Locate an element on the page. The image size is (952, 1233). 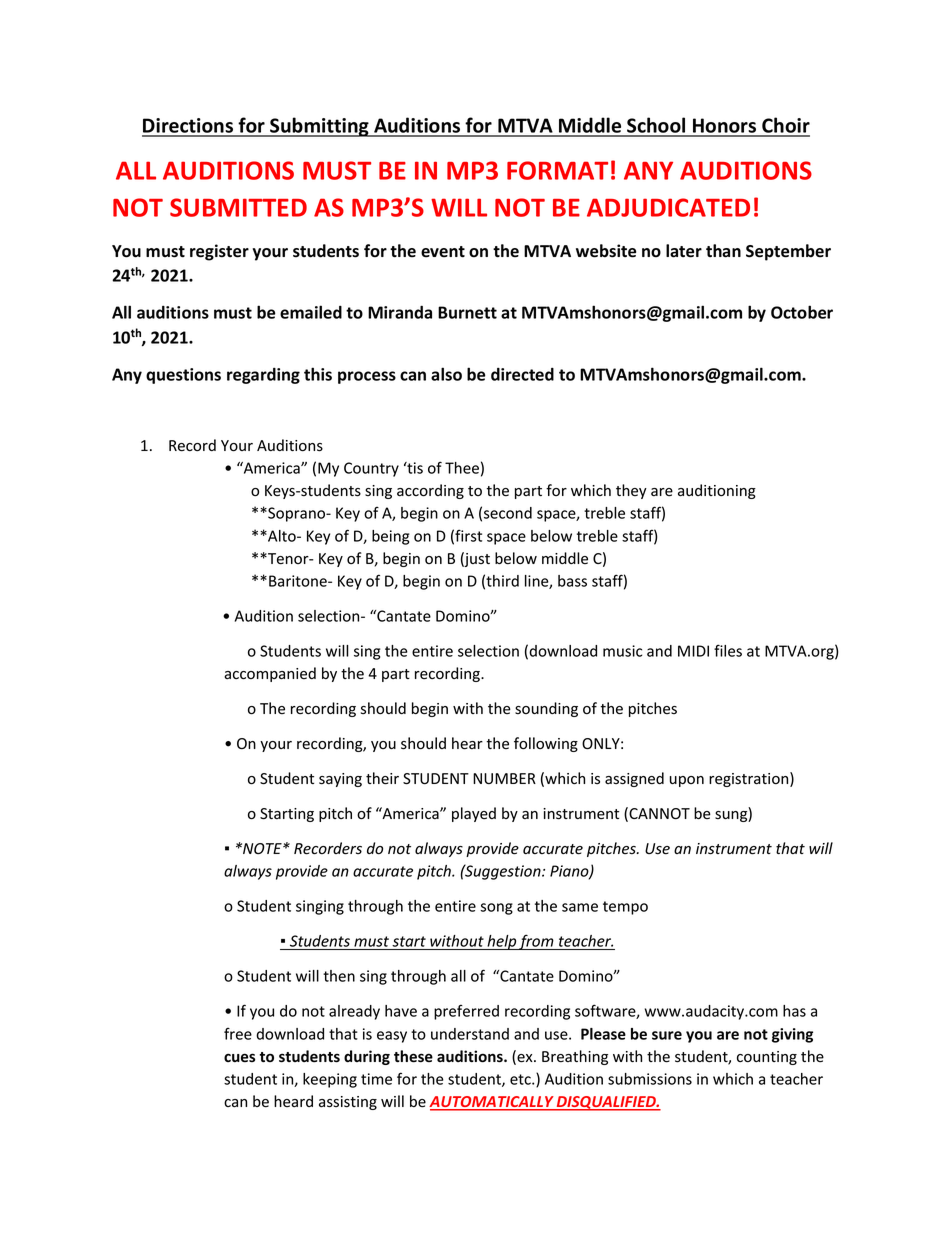
saying is located at coordinates (340, 780).
